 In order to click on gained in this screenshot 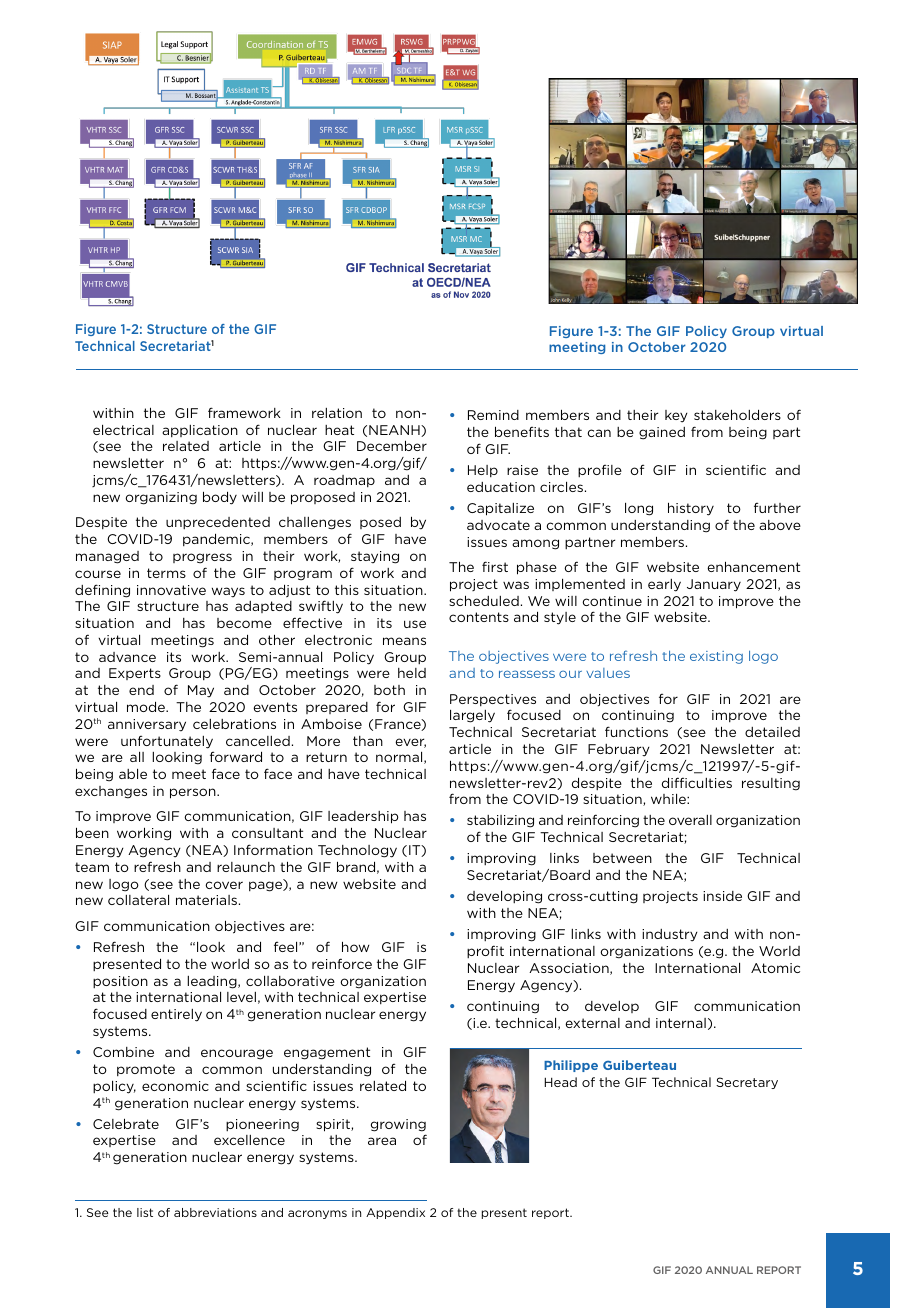, I will do `click(662, 433)`.
